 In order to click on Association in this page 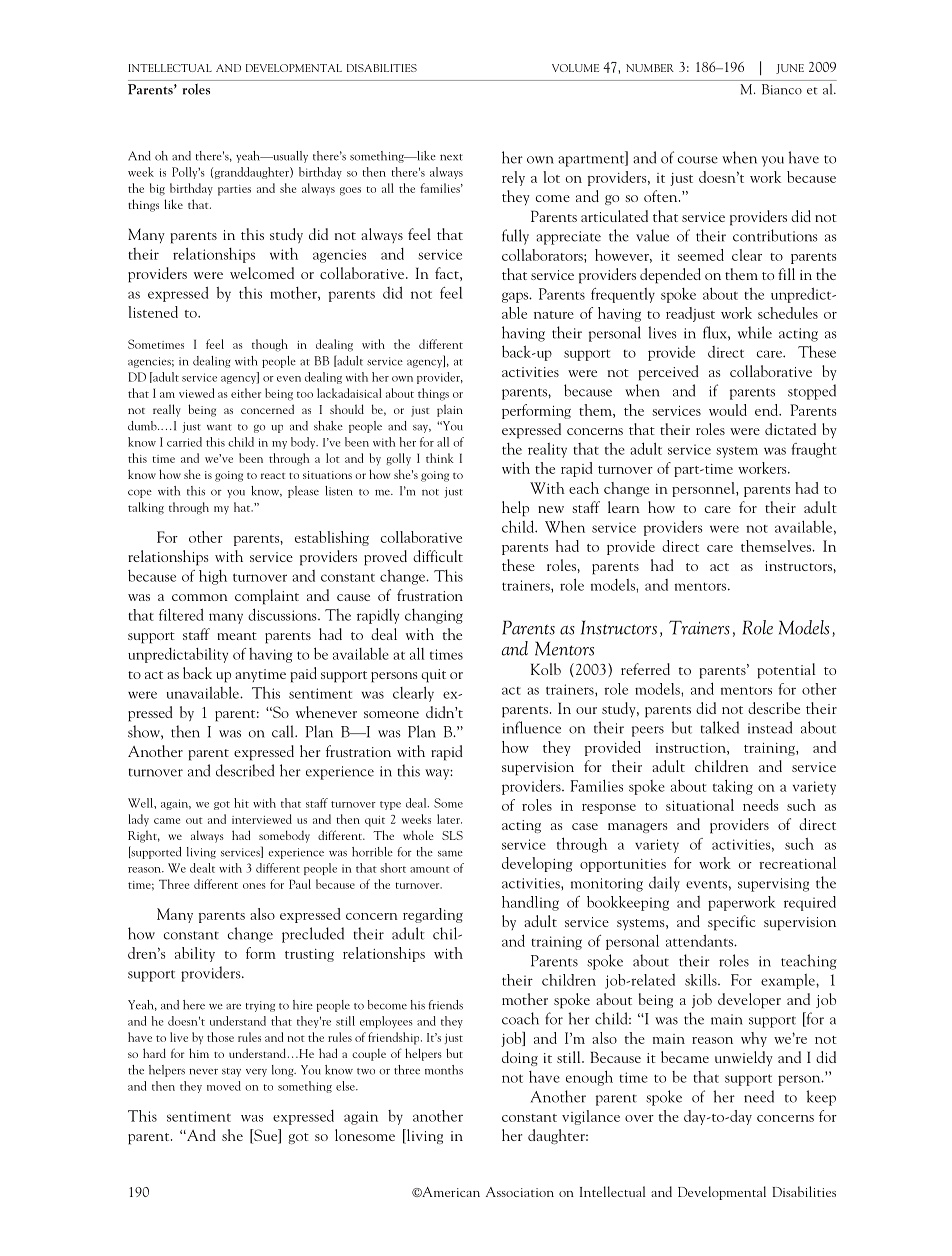, I will do `click(520, 1192)`.
